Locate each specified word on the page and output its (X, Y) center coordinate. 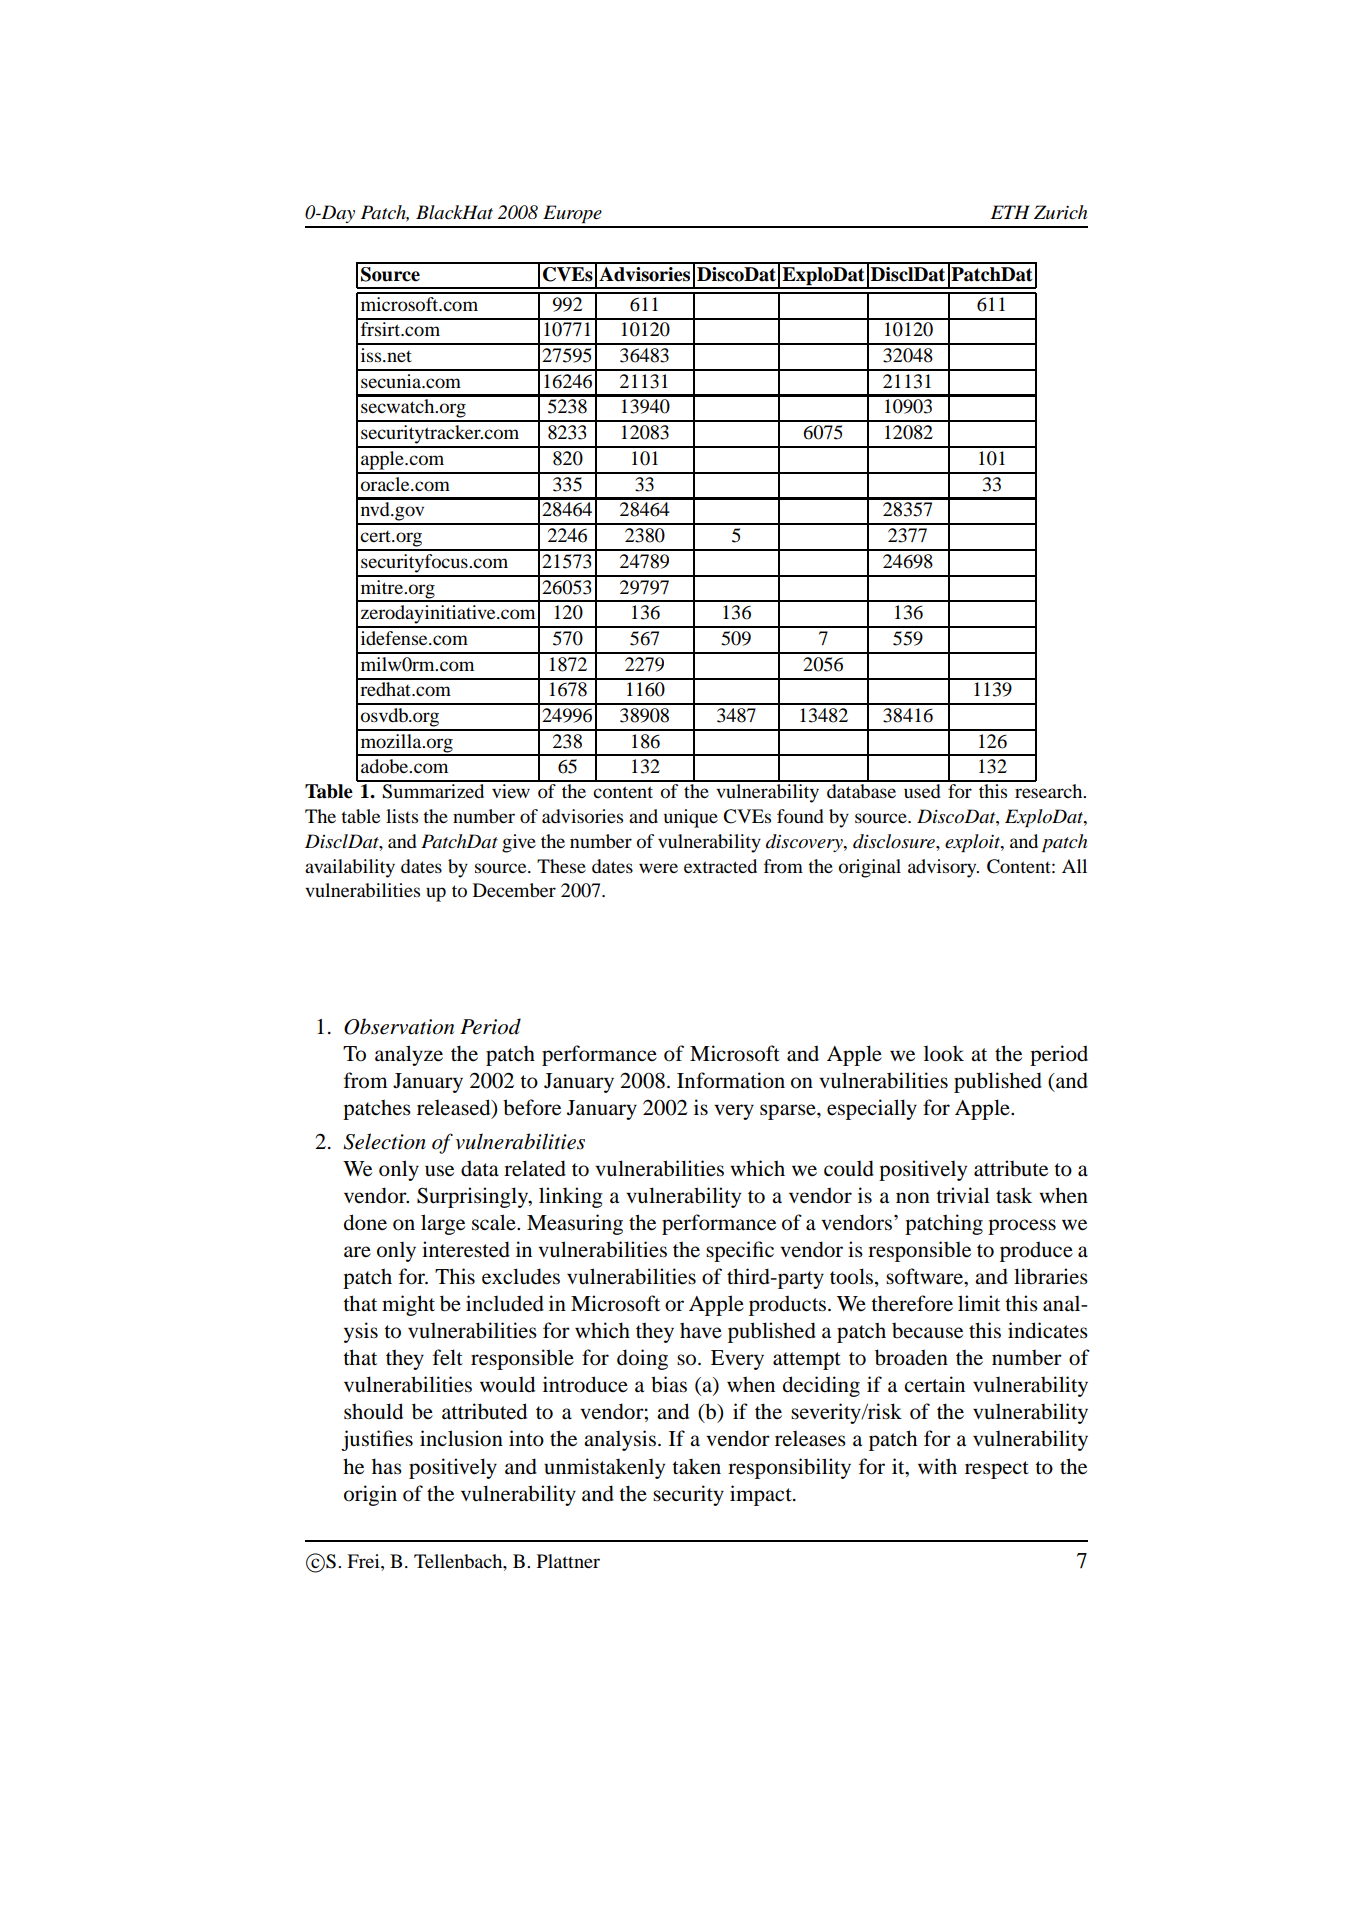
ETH (1010, 212)
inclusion (461, 1438)
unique (691, 818)
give (519, 843)
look (944, 1053)
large (443, 1224)
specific (740, 1251)
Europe (572, 214)
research (1050, 791)
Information (731, 1080)
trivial (963, 1195)
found (800, 816)
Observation (399, 1026)
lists (402, 816)
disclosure (895, 841)
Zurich (1060, 212)
